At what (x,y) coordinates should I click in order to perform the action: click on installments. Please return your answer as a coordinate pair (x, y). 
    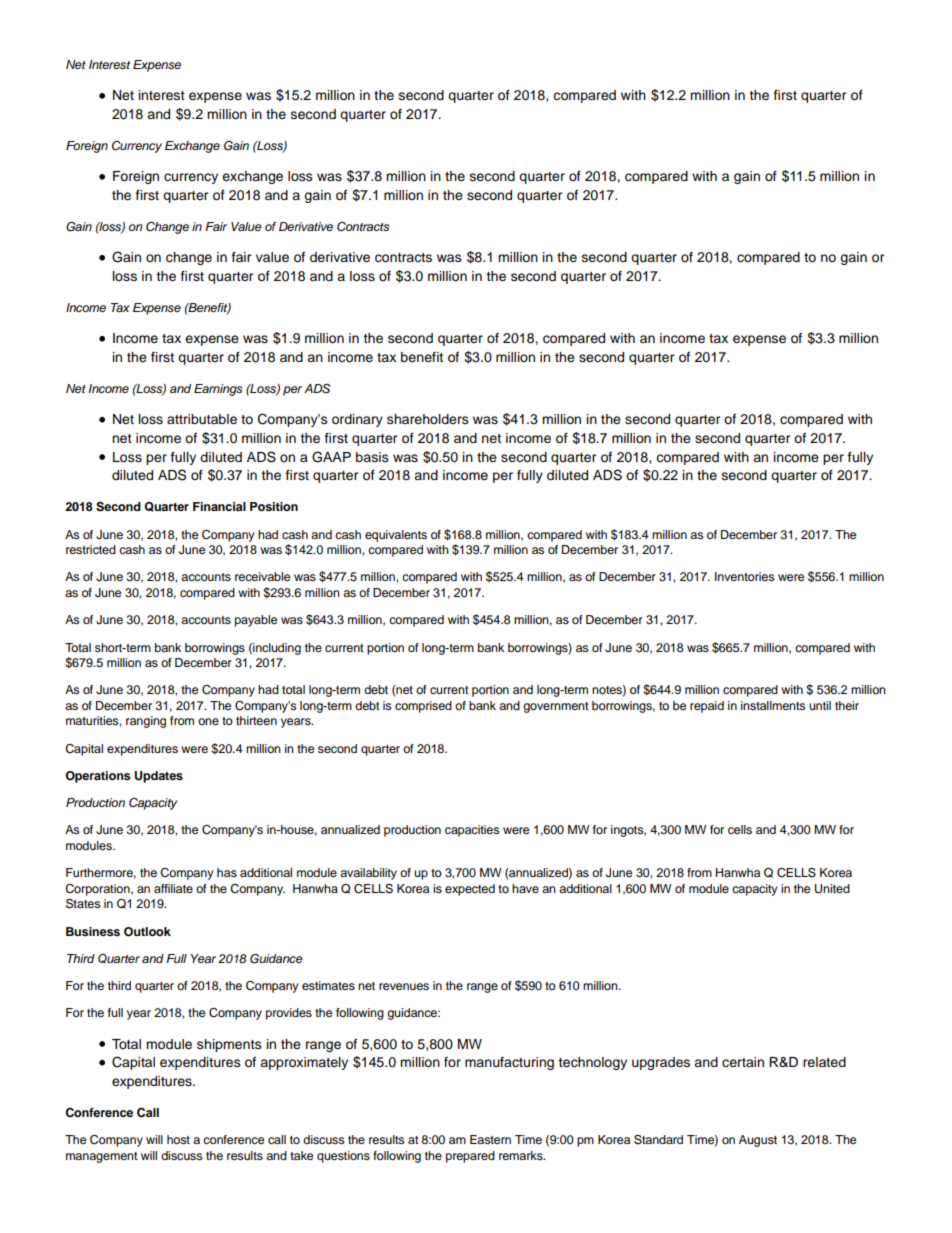
    Looking at the image, I should click on (773, 705).
